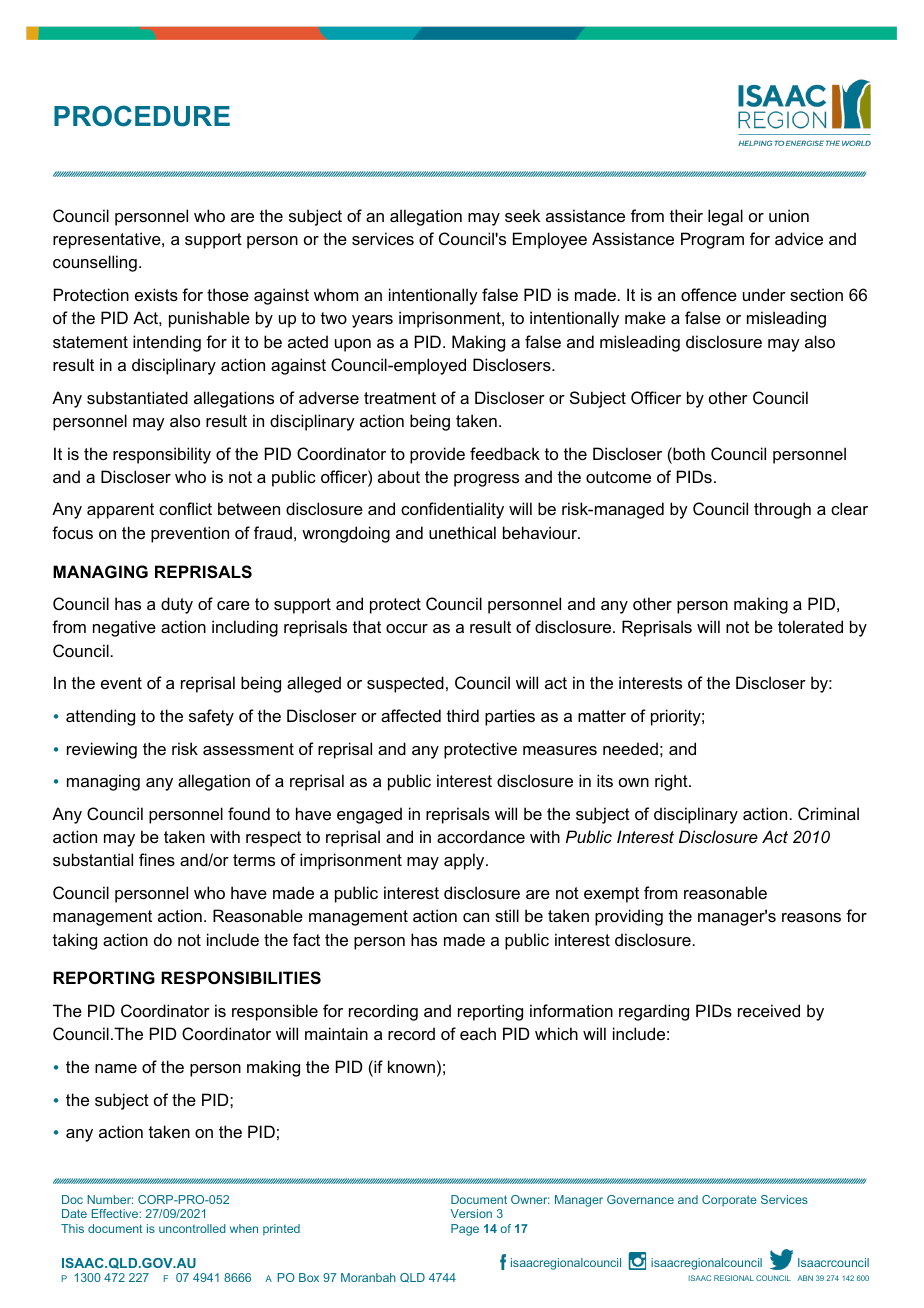 Image resolution: width=924 pixels, height=1308 pixels. I want to click on received, so click(769, 1010).
